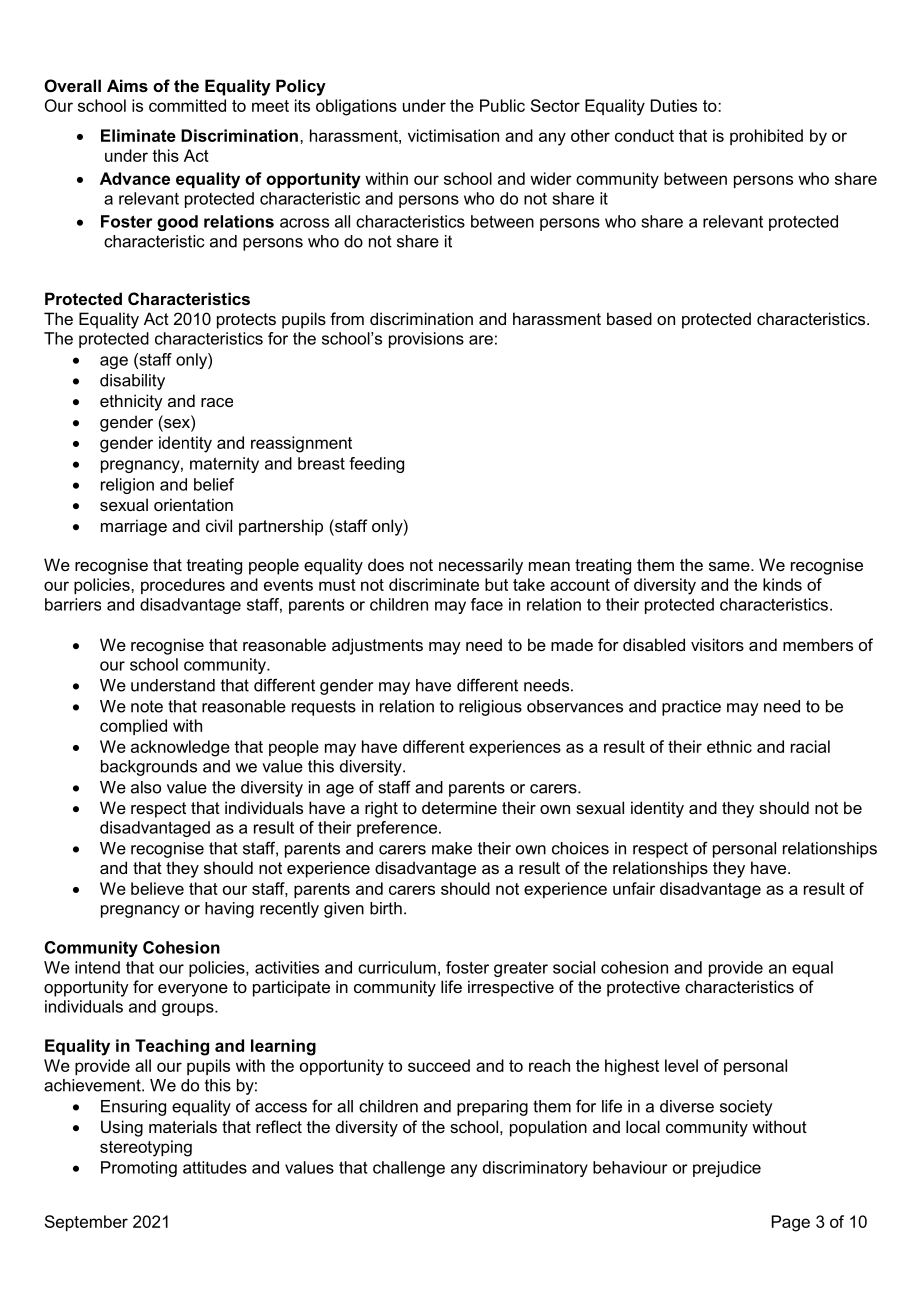 Image resolution: width=924 pixels, height=1308 pixels. What do you see at coordinates (502, 105) in the screenshot?
I see `Public` at bounding box center [502, 105].
